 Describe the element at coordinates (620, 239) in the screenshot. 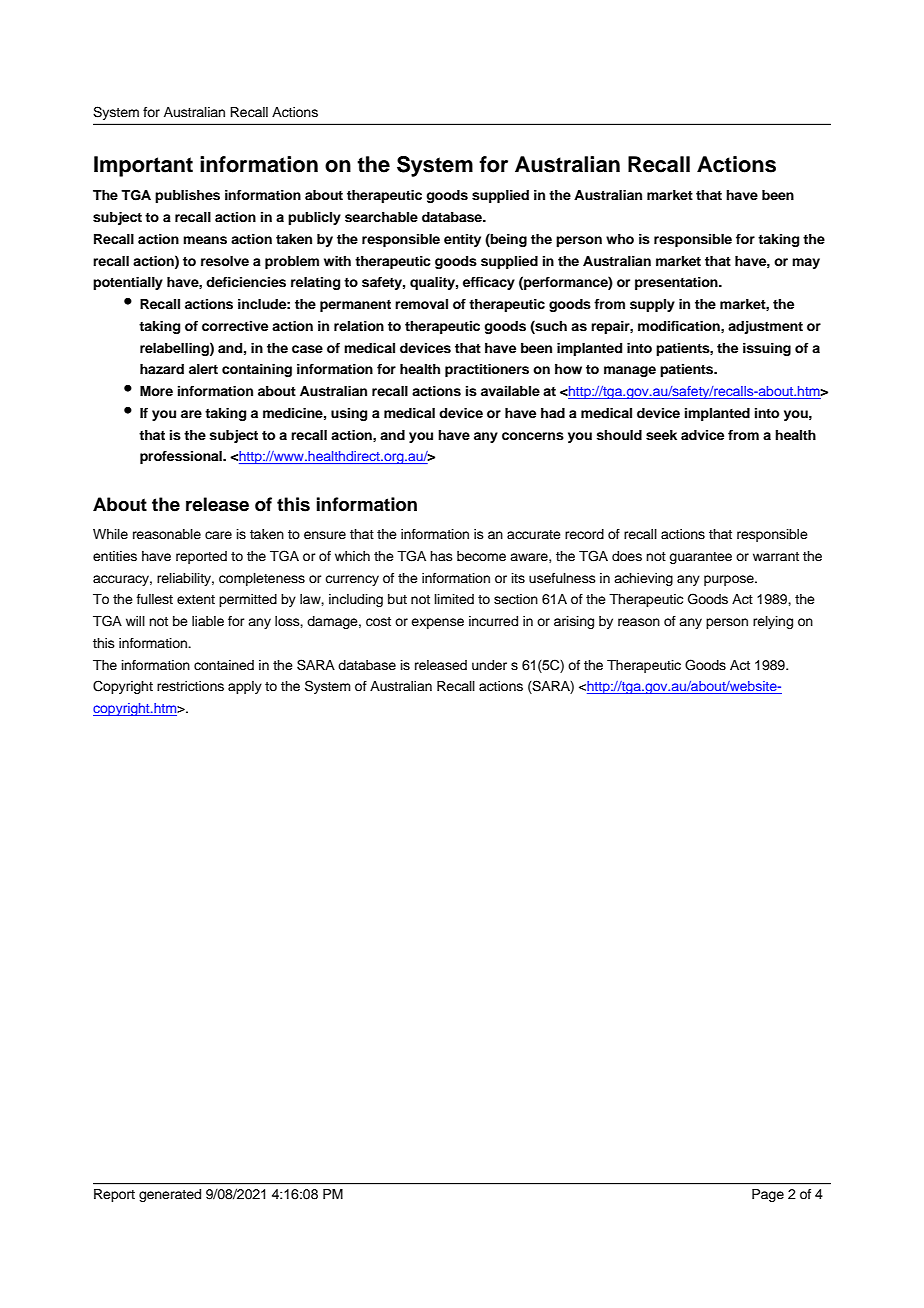

I see `who` at that location.
